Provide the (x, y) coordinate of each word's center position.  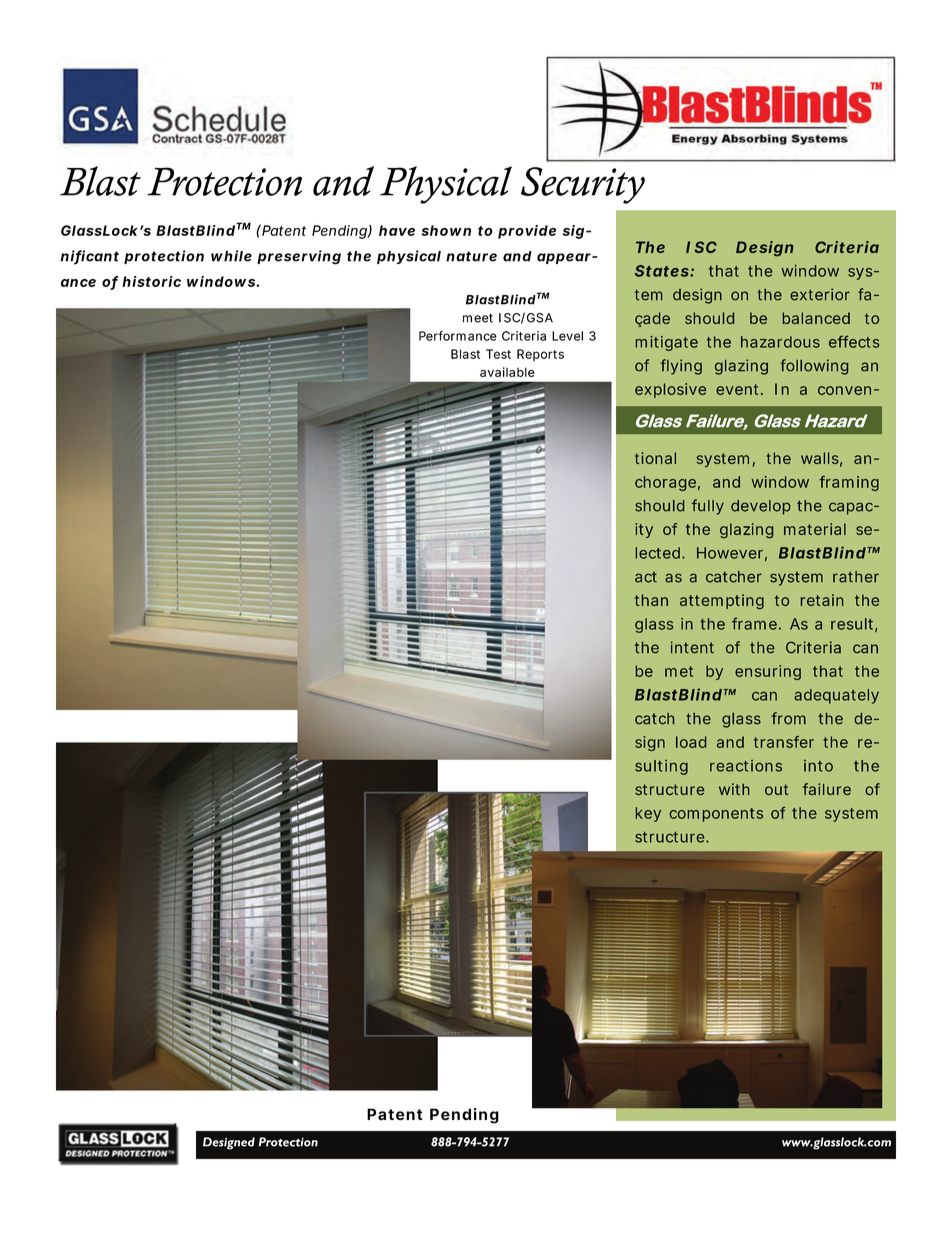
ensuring (768, 672)
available (507, 372)
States (663, 271)
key (648, 814)
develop (760, 507)
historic (151, 281)
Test (498, 354)
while (231, 256)
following (814, 367)
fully (708, 507)
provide (527, 232)
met (679, 671)
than (651, 600)
